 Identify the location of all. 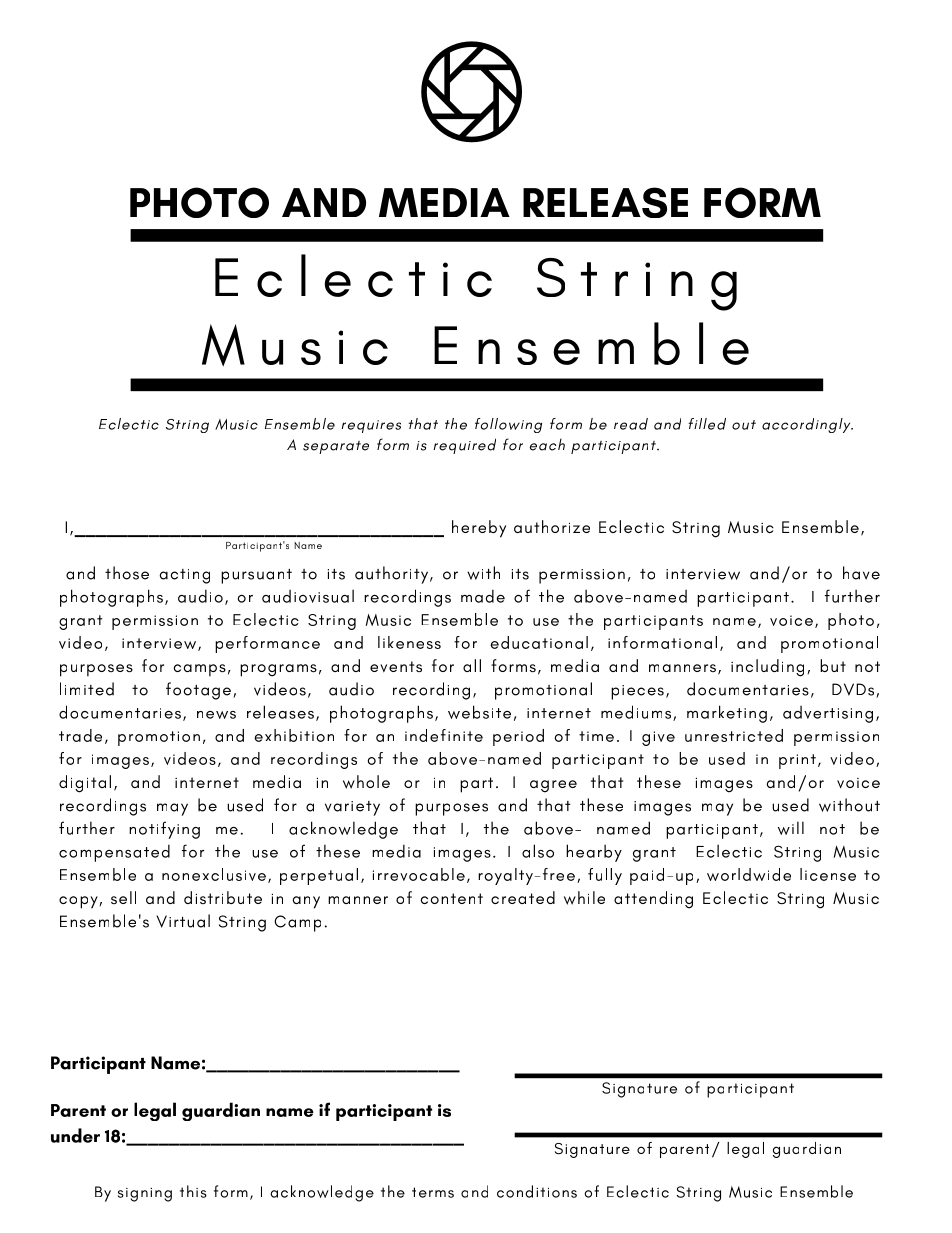
(472, 665).
